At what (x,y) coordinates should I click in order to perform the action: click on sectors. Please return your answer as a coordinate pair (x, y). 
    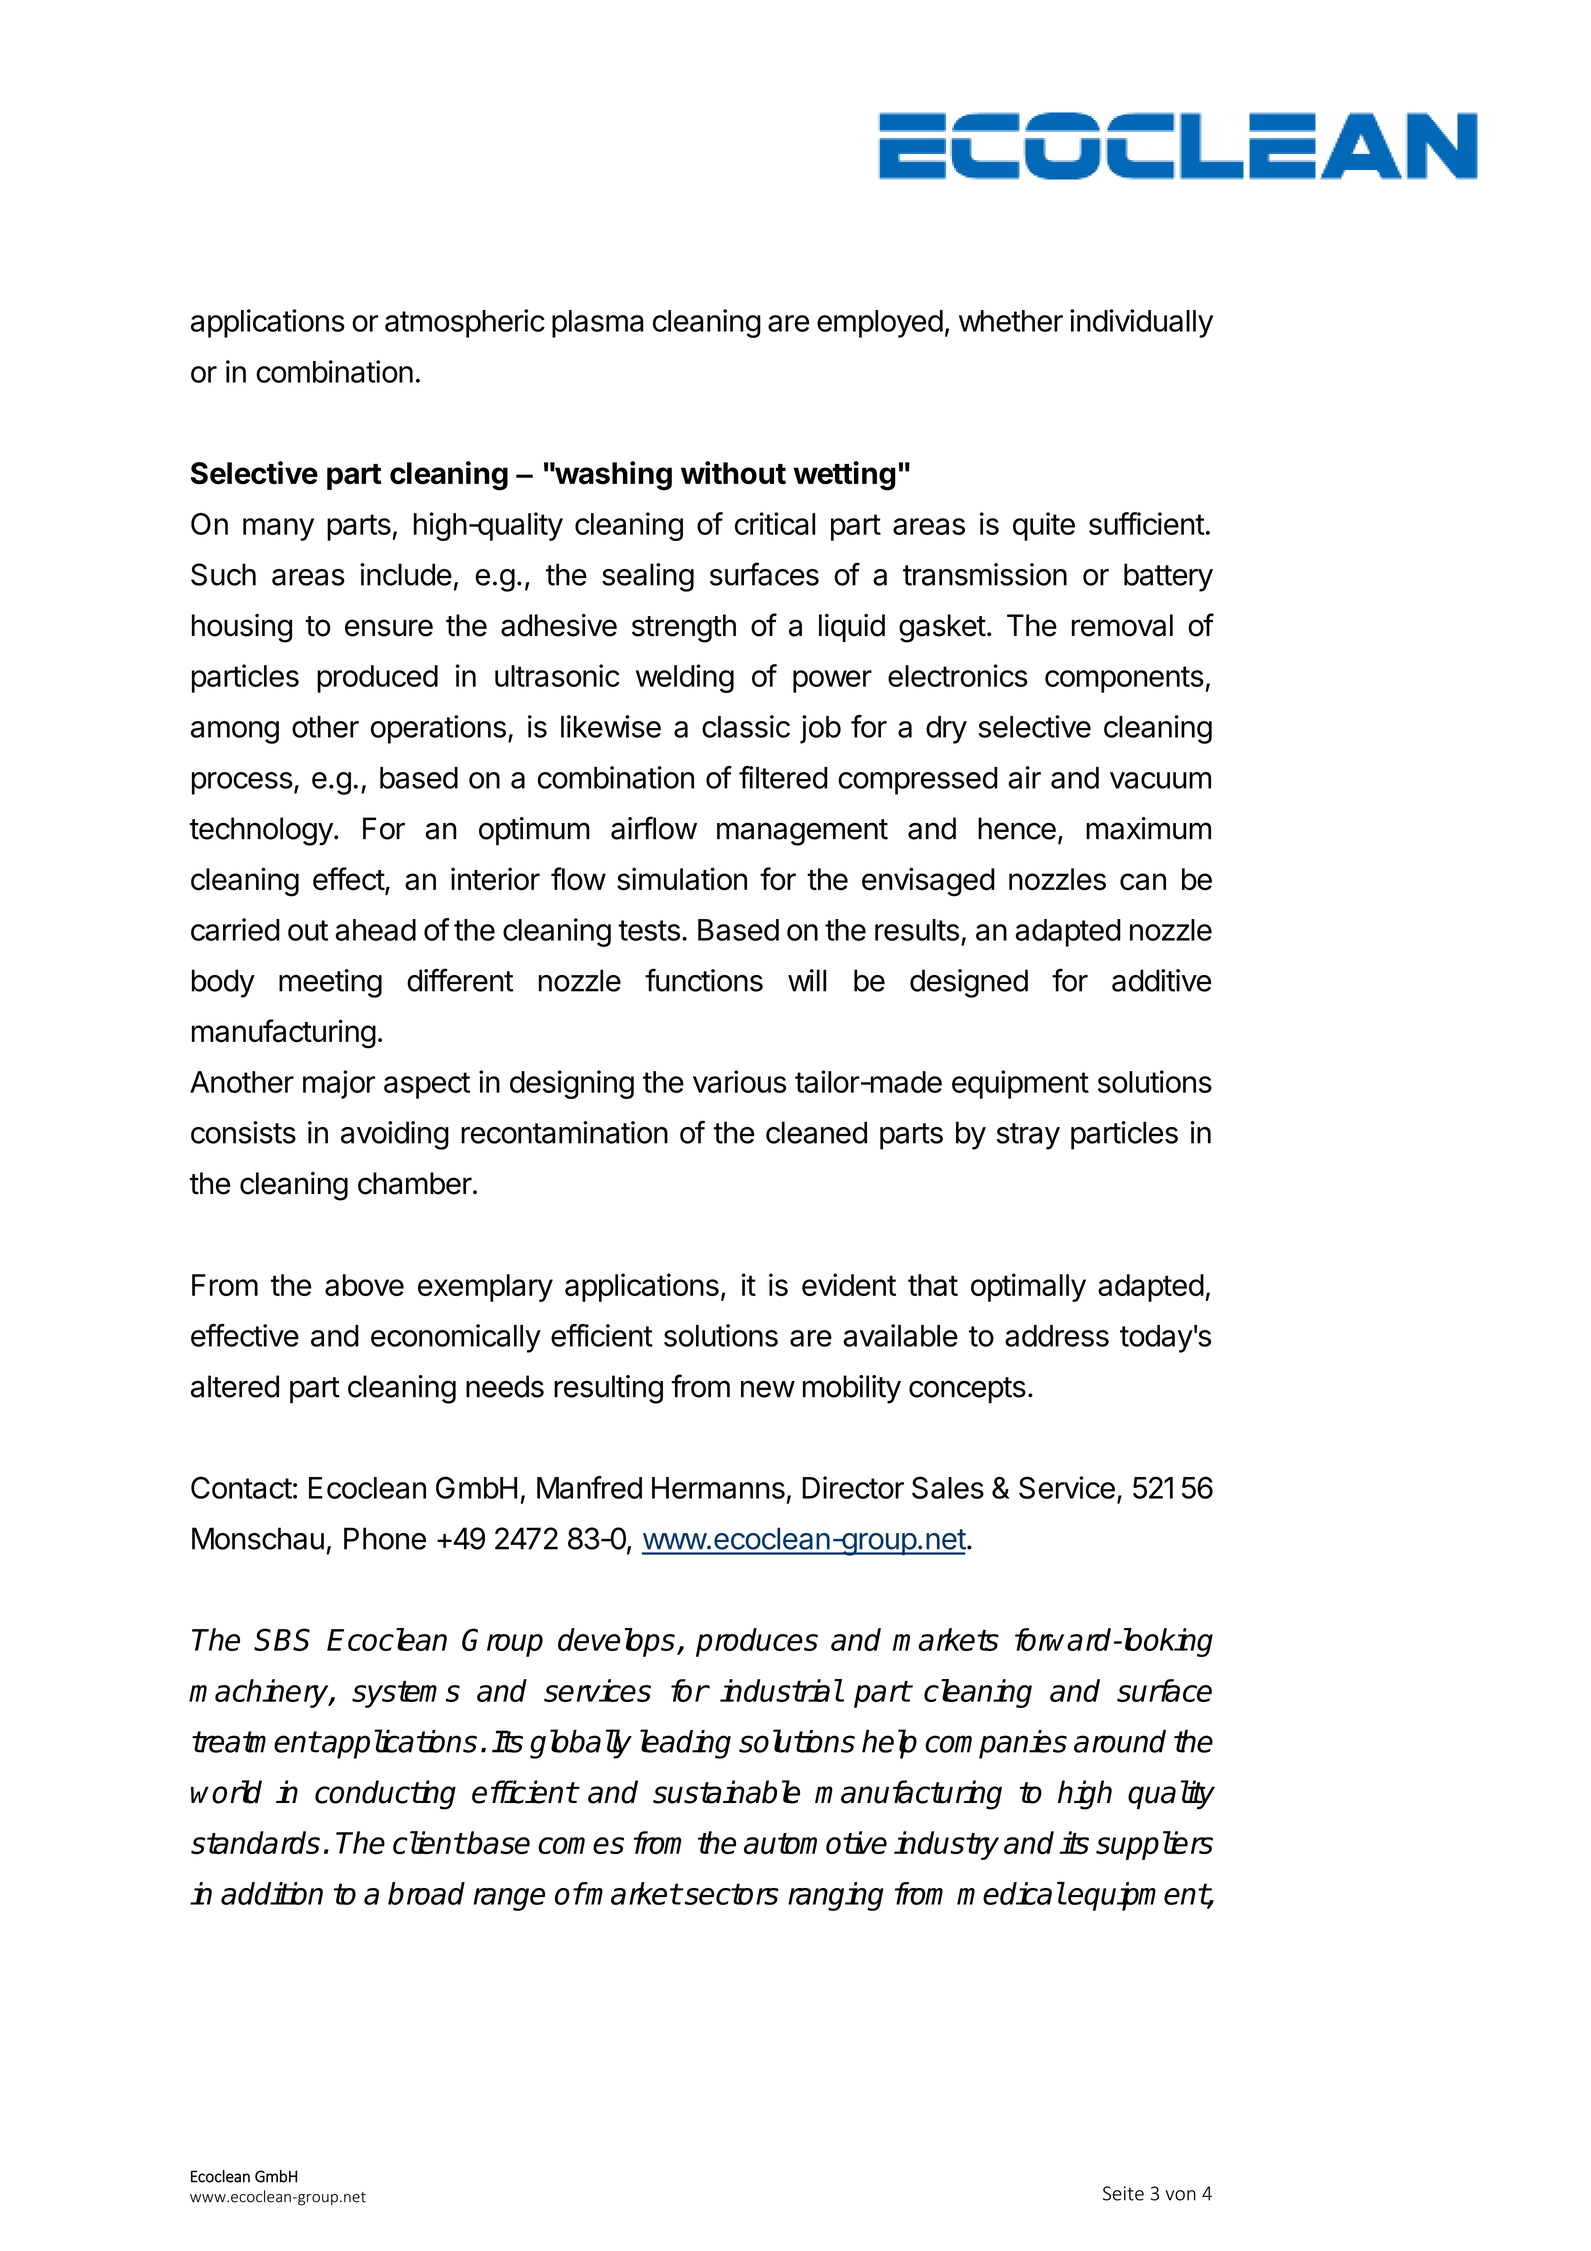
    Looking at the image, I should click on (730, 1894).
